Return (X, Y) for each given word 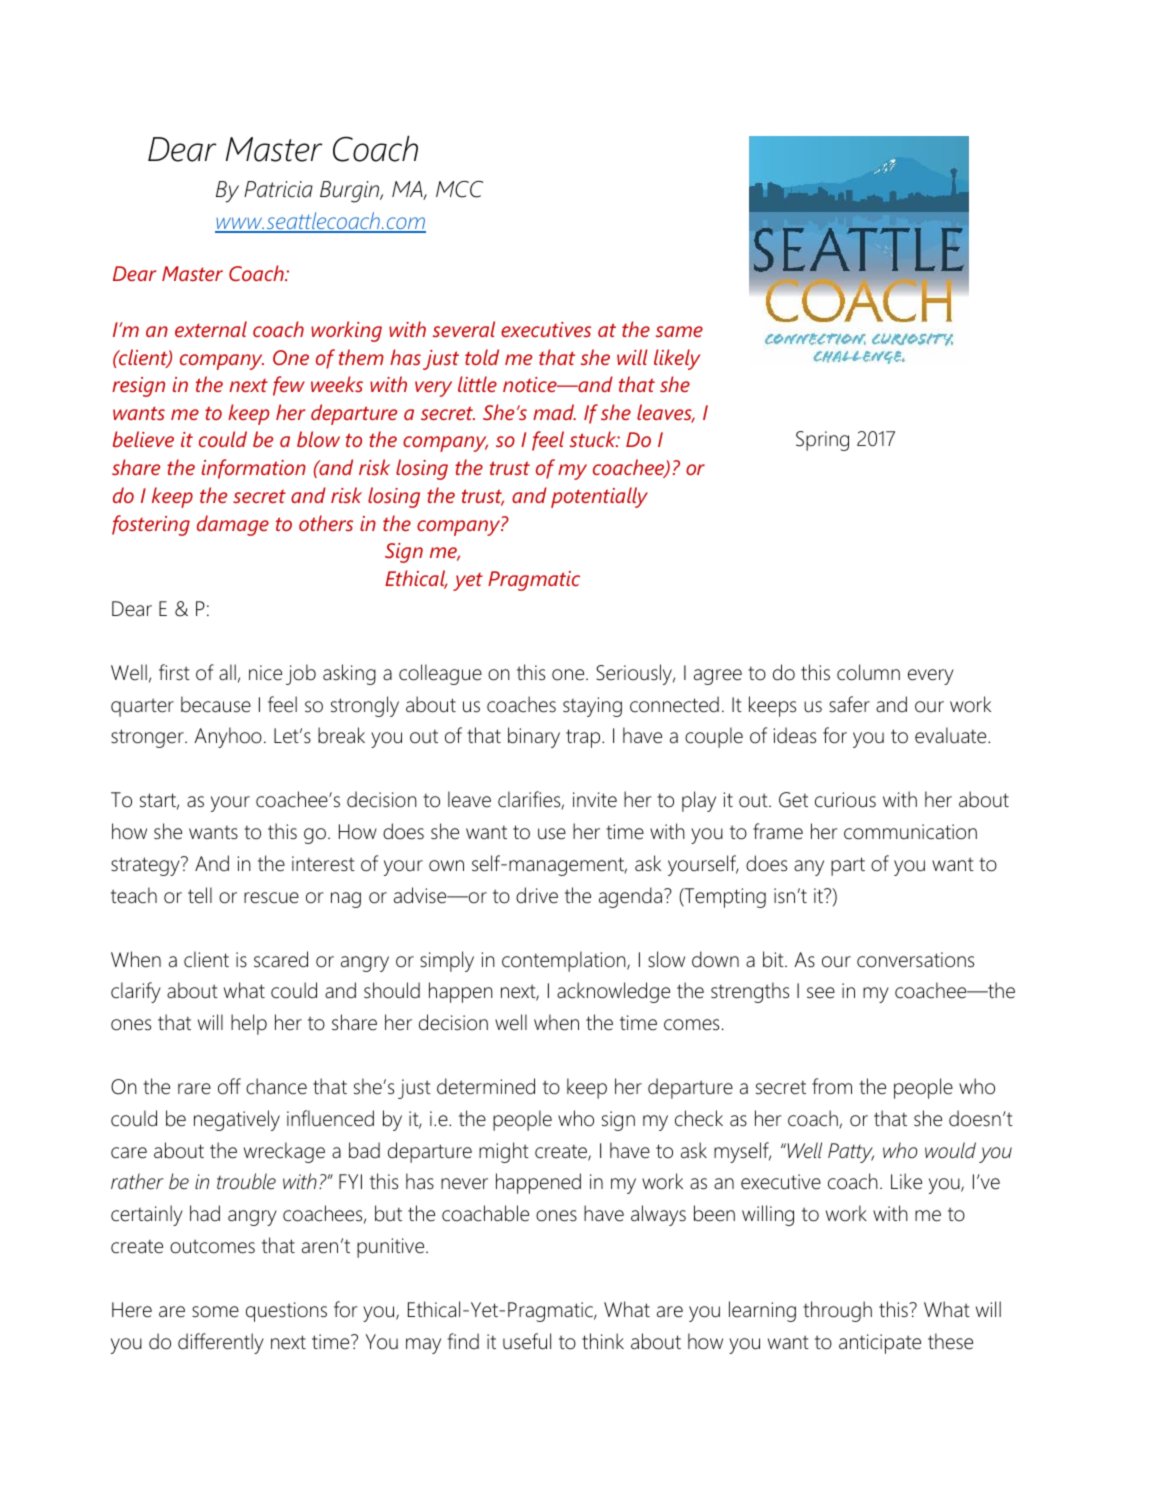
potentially (599, 497)
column (868, 672)
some (215, 1312)
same (679, 331)
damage (233, 525)
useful (527, 1341)
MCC (459, 189)
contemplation (565, 961)
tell (200, 895)
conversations (915, 960)
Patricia (278, 189)
